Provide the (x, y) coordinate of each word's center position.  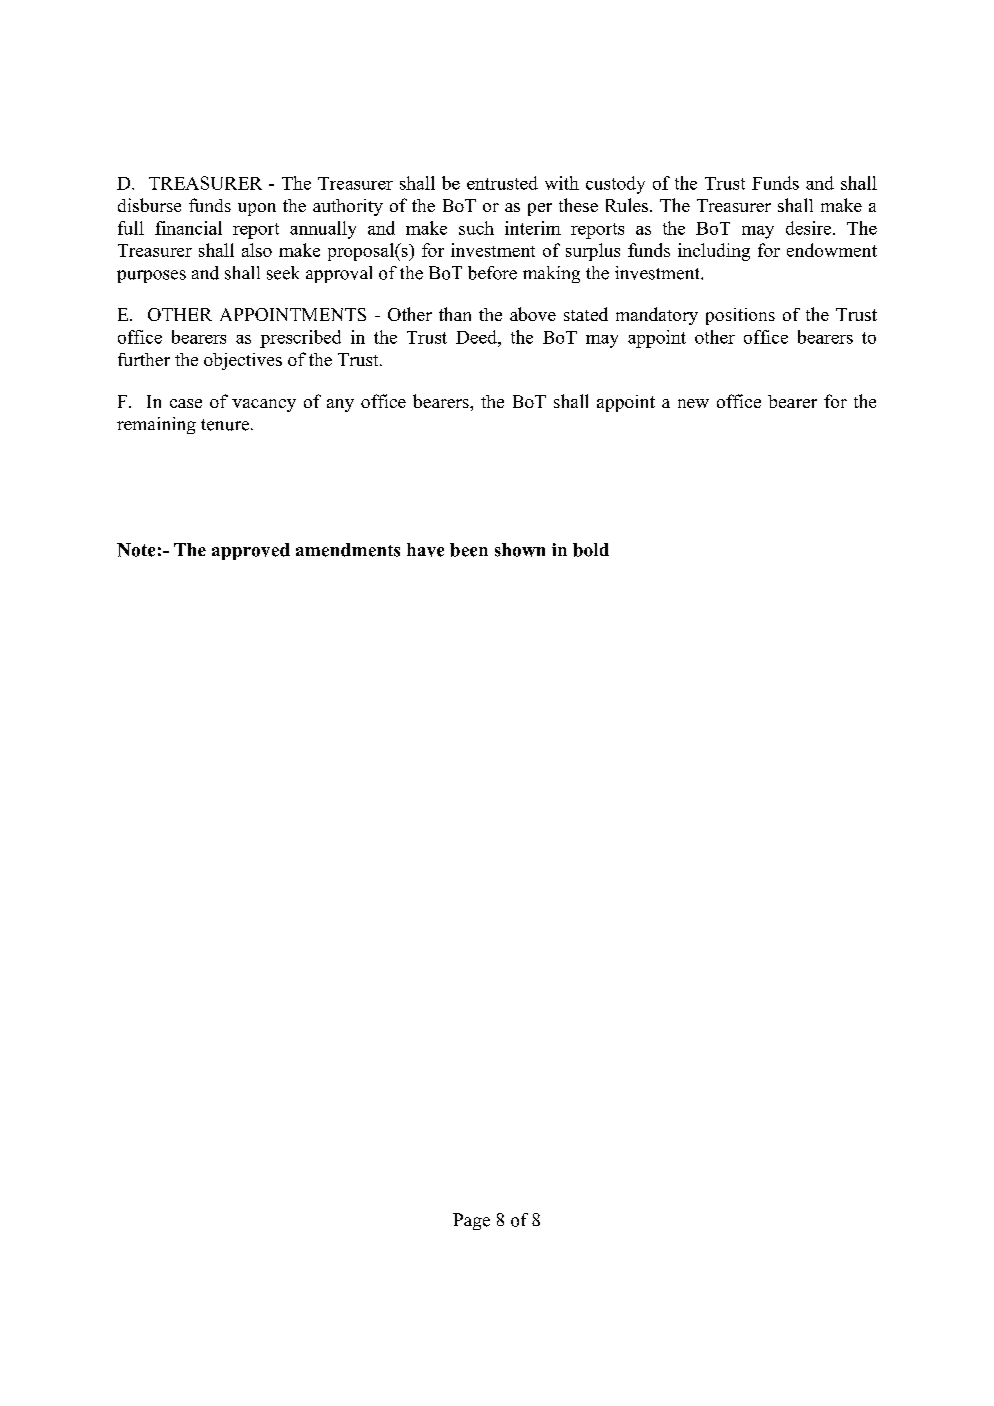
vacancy (264, 405)
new (693, 403)
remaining (156, 425)
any (340, 405)
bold (591, 550)
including (714, 252)
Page (471, 1221)
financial (188, 228)
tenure (225, 425)
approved (251, 551)
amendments (348, 550)
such (476, 228)
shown (520, 550)
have (425, 550)
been (469, 550)
